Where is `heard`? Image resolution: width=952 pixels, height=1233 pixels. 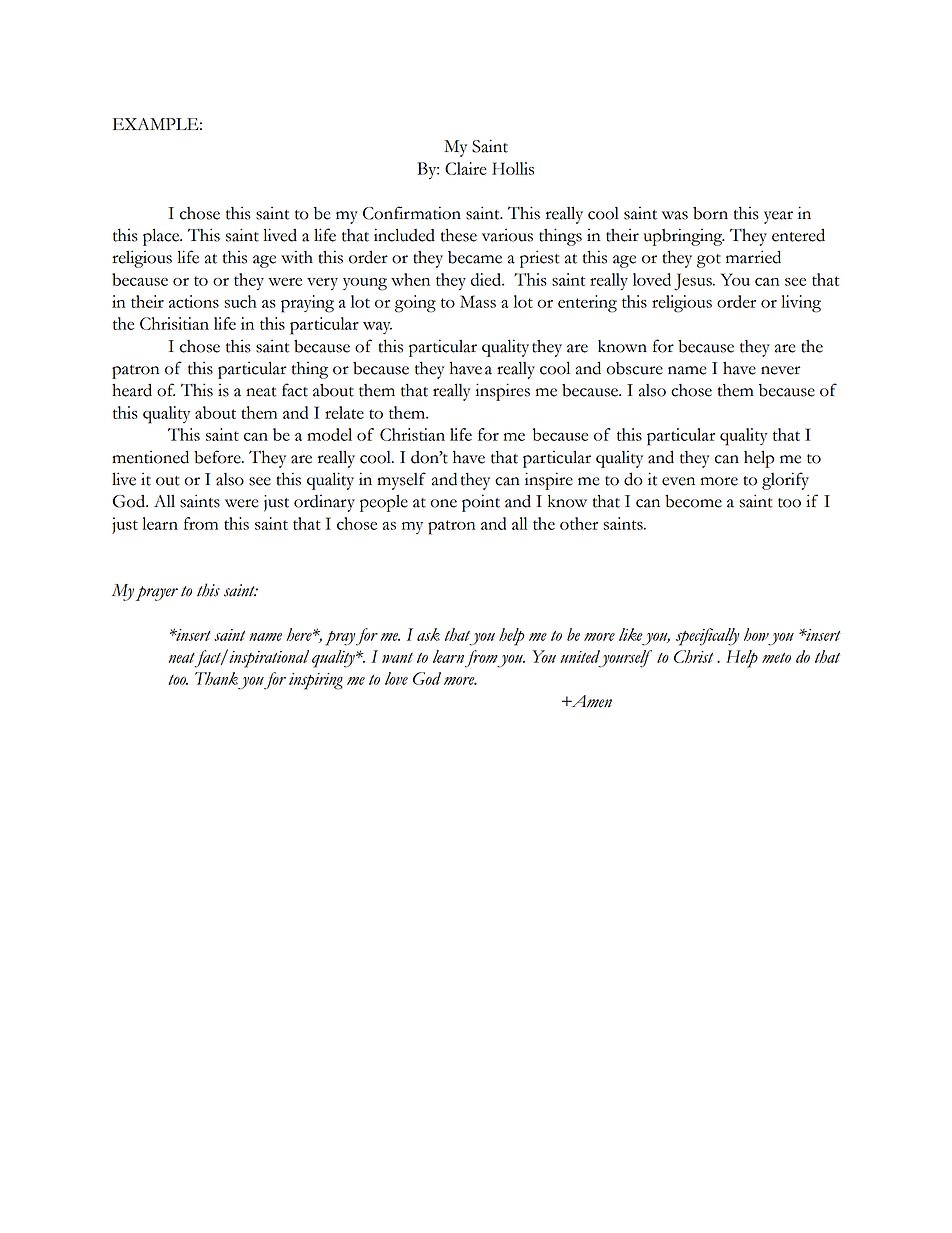 heard is located at coordinates (132, 390).
